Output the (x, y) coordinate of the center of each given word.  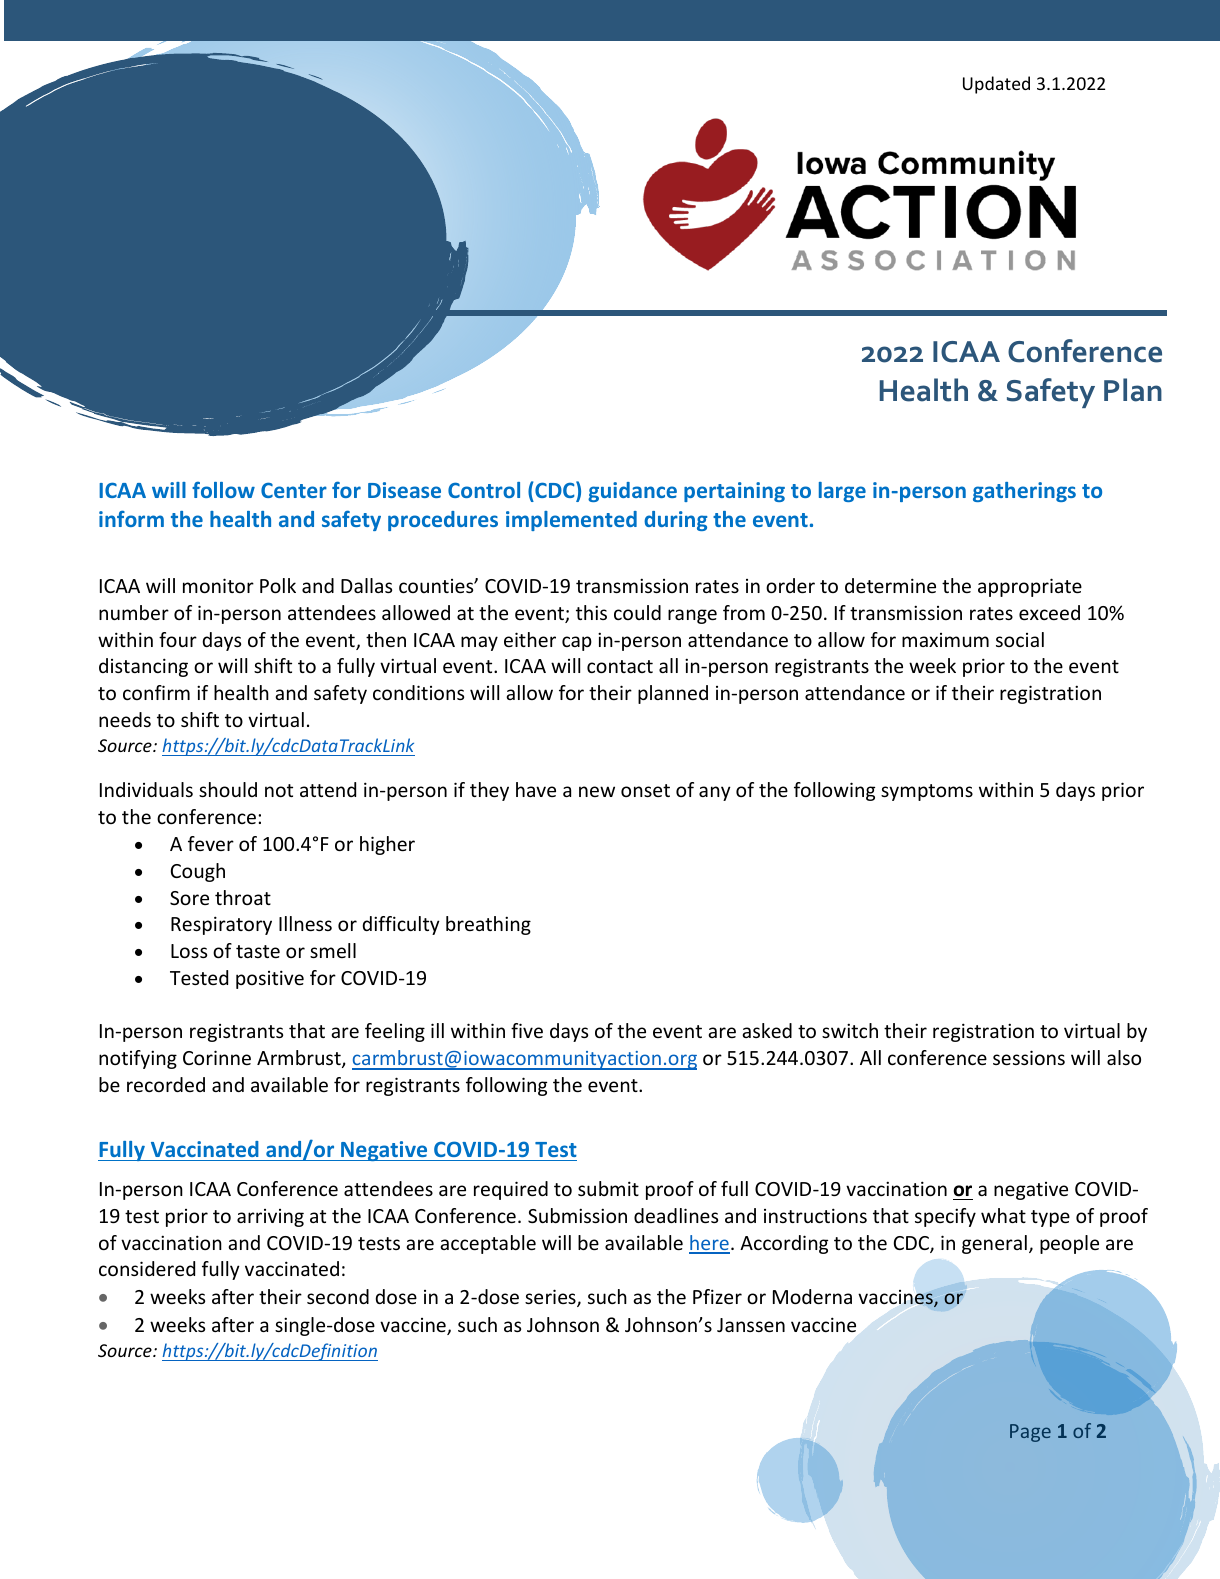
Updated (996, 85)
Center (294, 490)
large (842, 492)
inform (131, 518)
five (527, 1030)
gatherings (1024, 492)
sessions (1029, 1057)
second (338, 1296)
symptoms (927, 792)
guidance (632, 492)
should (228, 789)
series (551, 1298)
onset (645, 790)
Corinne (217, 1057)
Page (1030, 1433)
